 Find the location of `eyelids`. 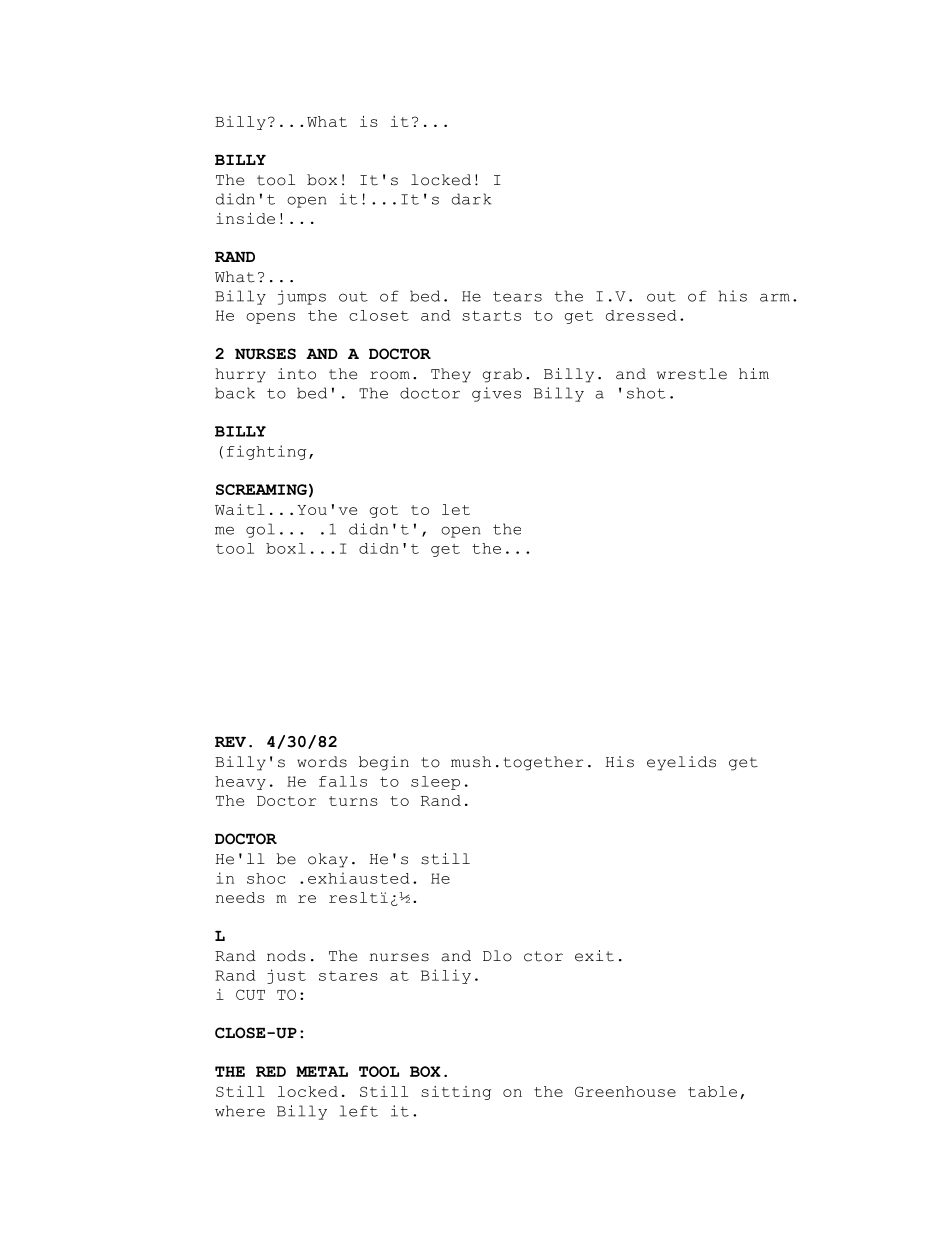

eyelids is located at coordinates (681, 763).
